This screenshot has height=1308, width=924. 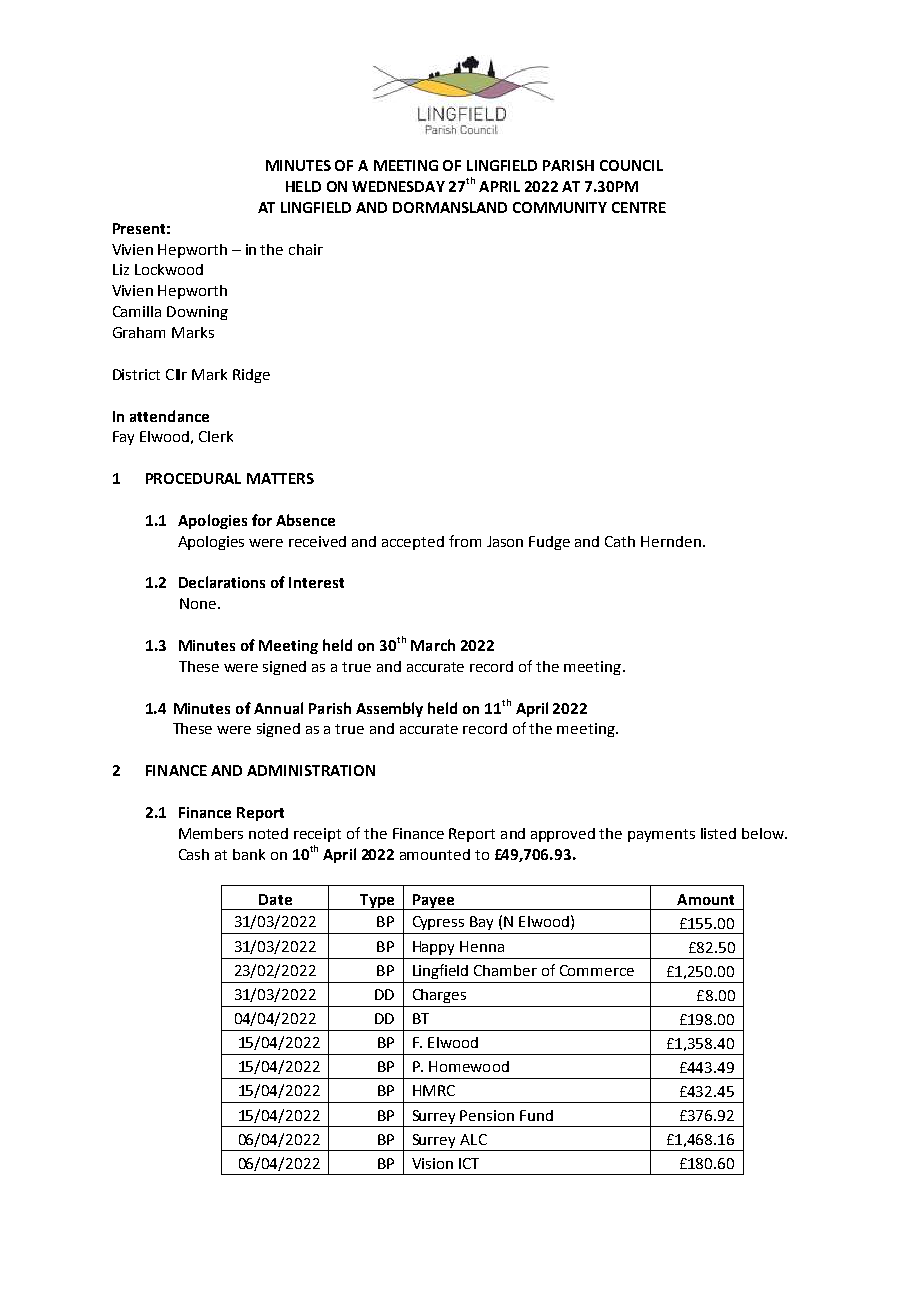 What do you see at coordinates (661, 835) in the screenshot?
I see `payments` at bounding box center [661, 835].
